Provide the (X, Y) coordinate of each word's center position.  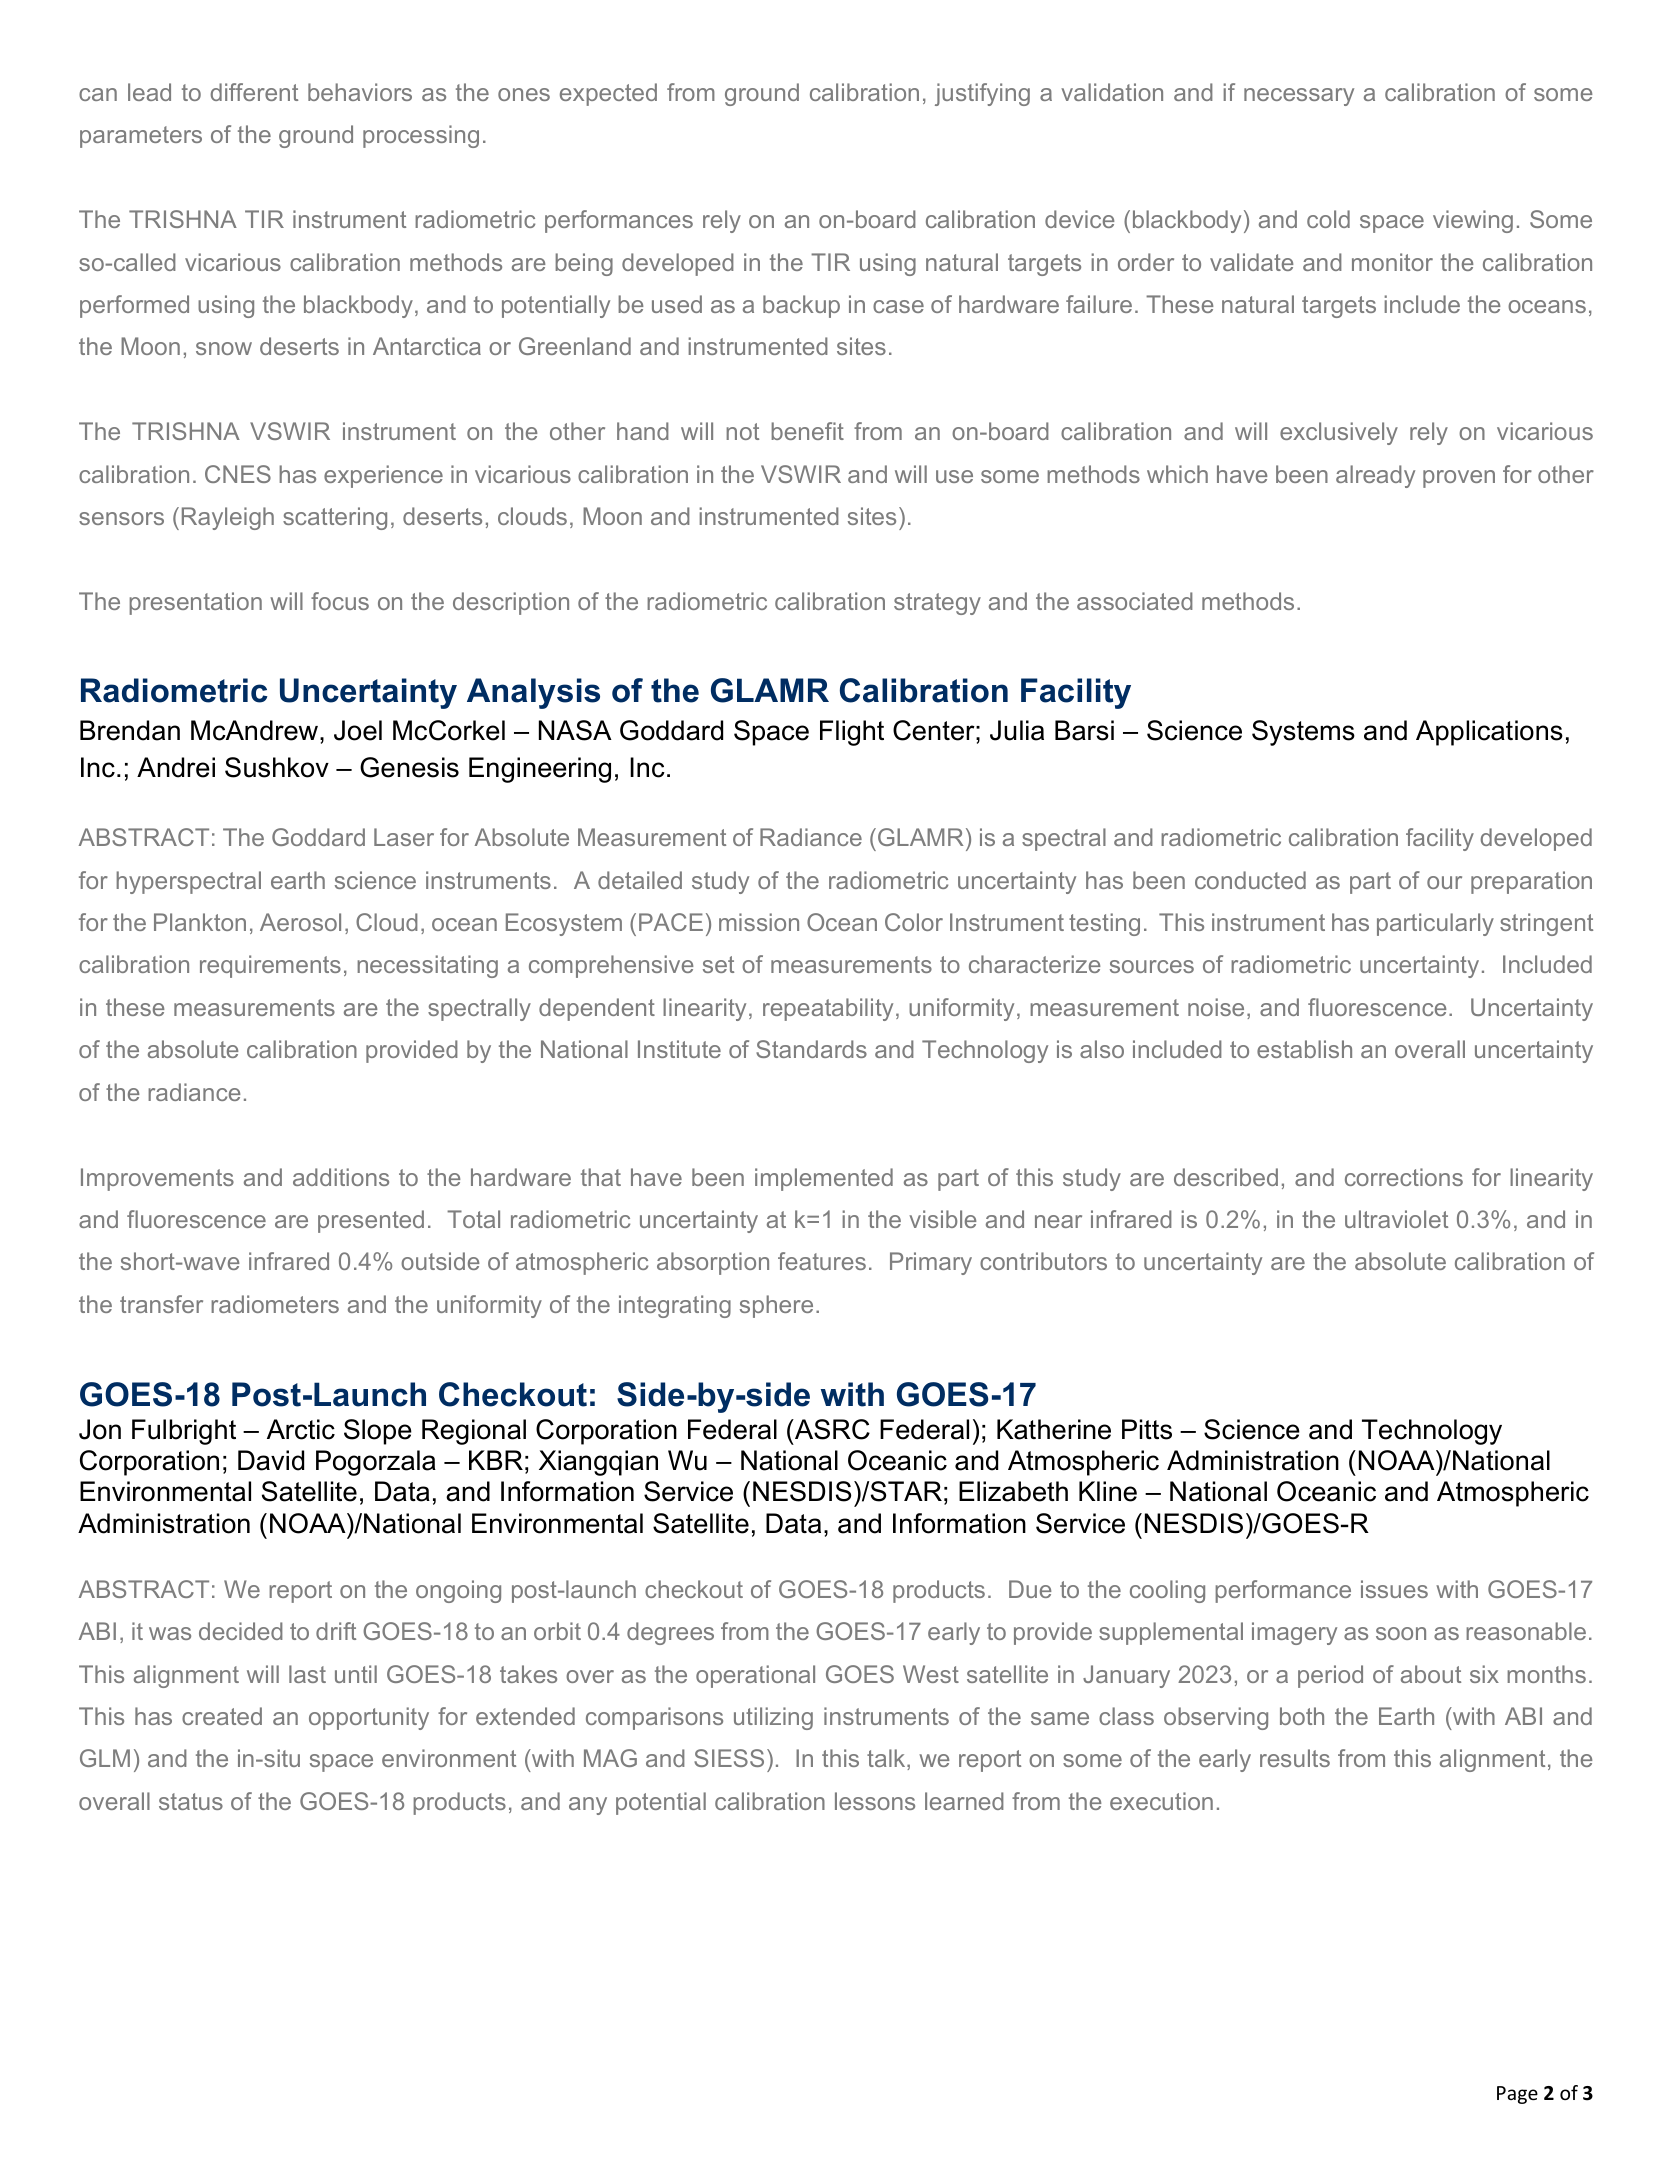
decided (241, 1631)
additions (341, 1177)
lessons (875, 1801)
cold (1328, 219)
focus (340, 601)
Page (1517, 2095)
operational (755, 1676)
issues (1394, 1589)
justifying (982, 94)
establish (1304, 1049)
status (191, 1801)
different (254, 92)
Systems (1303, 733)
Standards (811, 1049)
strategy (937, 604)
